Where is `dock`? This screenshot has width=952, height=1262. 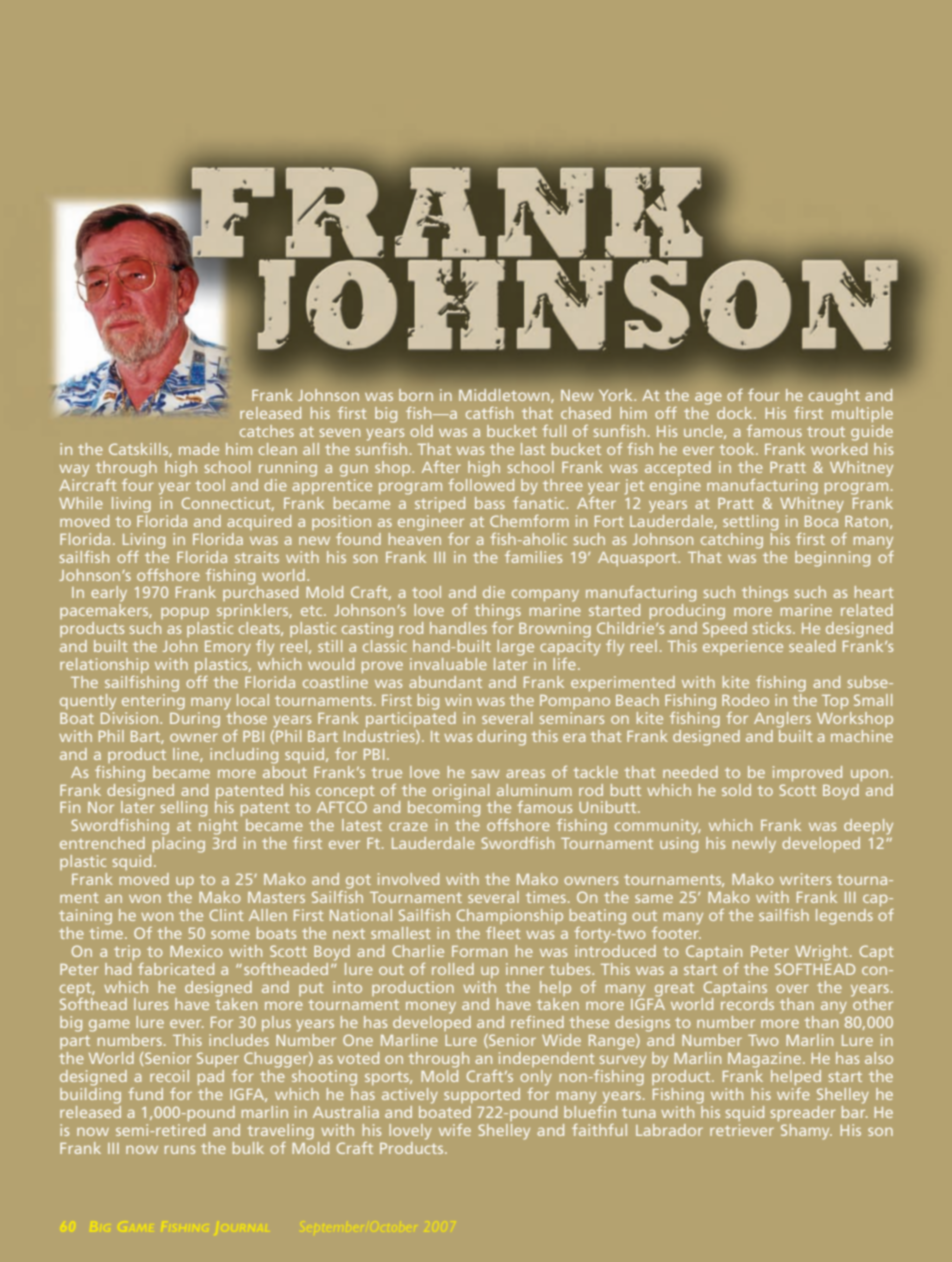
dock is located at coordinates (736, 413).
